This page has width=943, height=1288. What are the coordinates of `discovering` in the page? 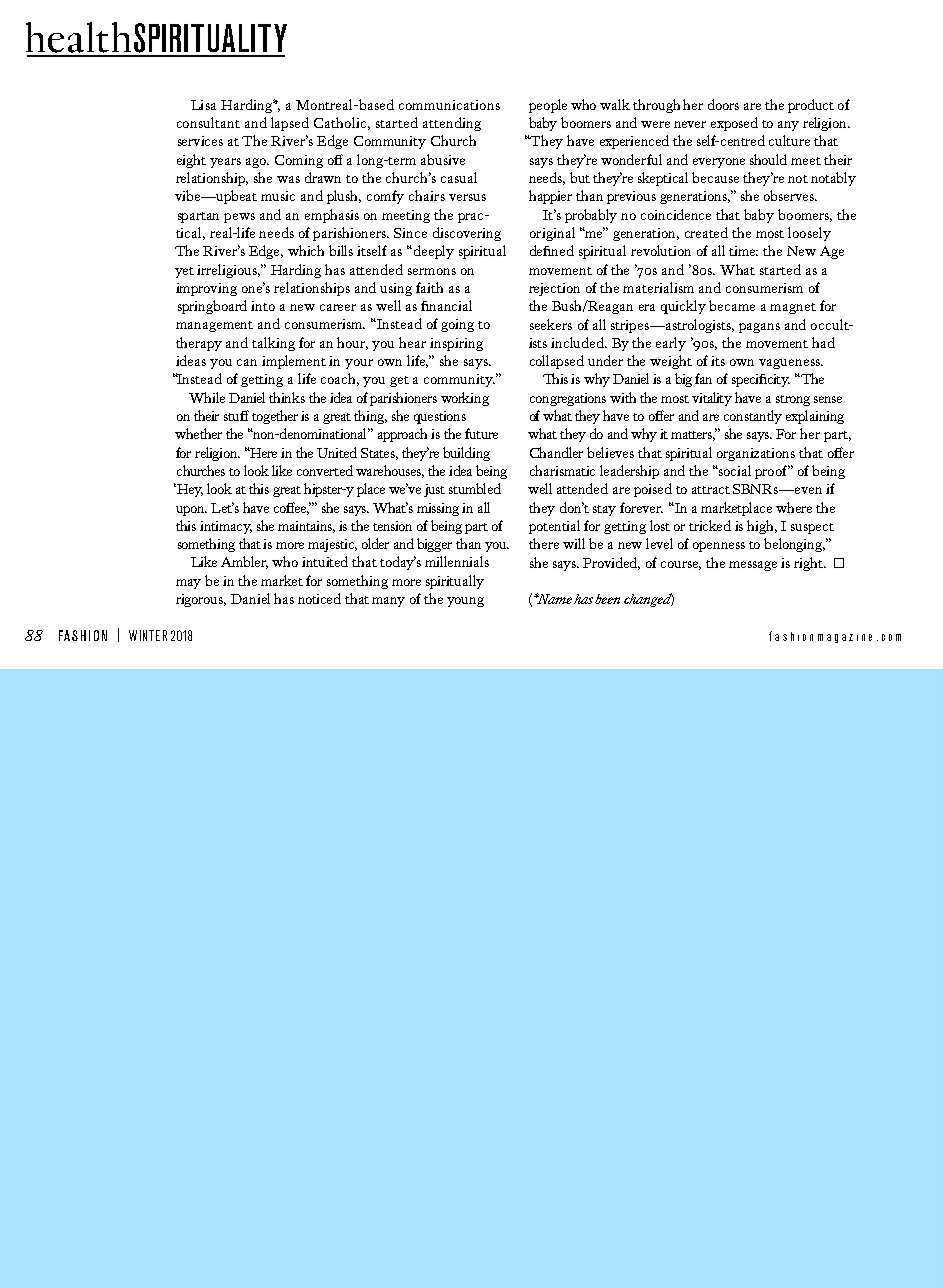 It's located at (467, 234).
